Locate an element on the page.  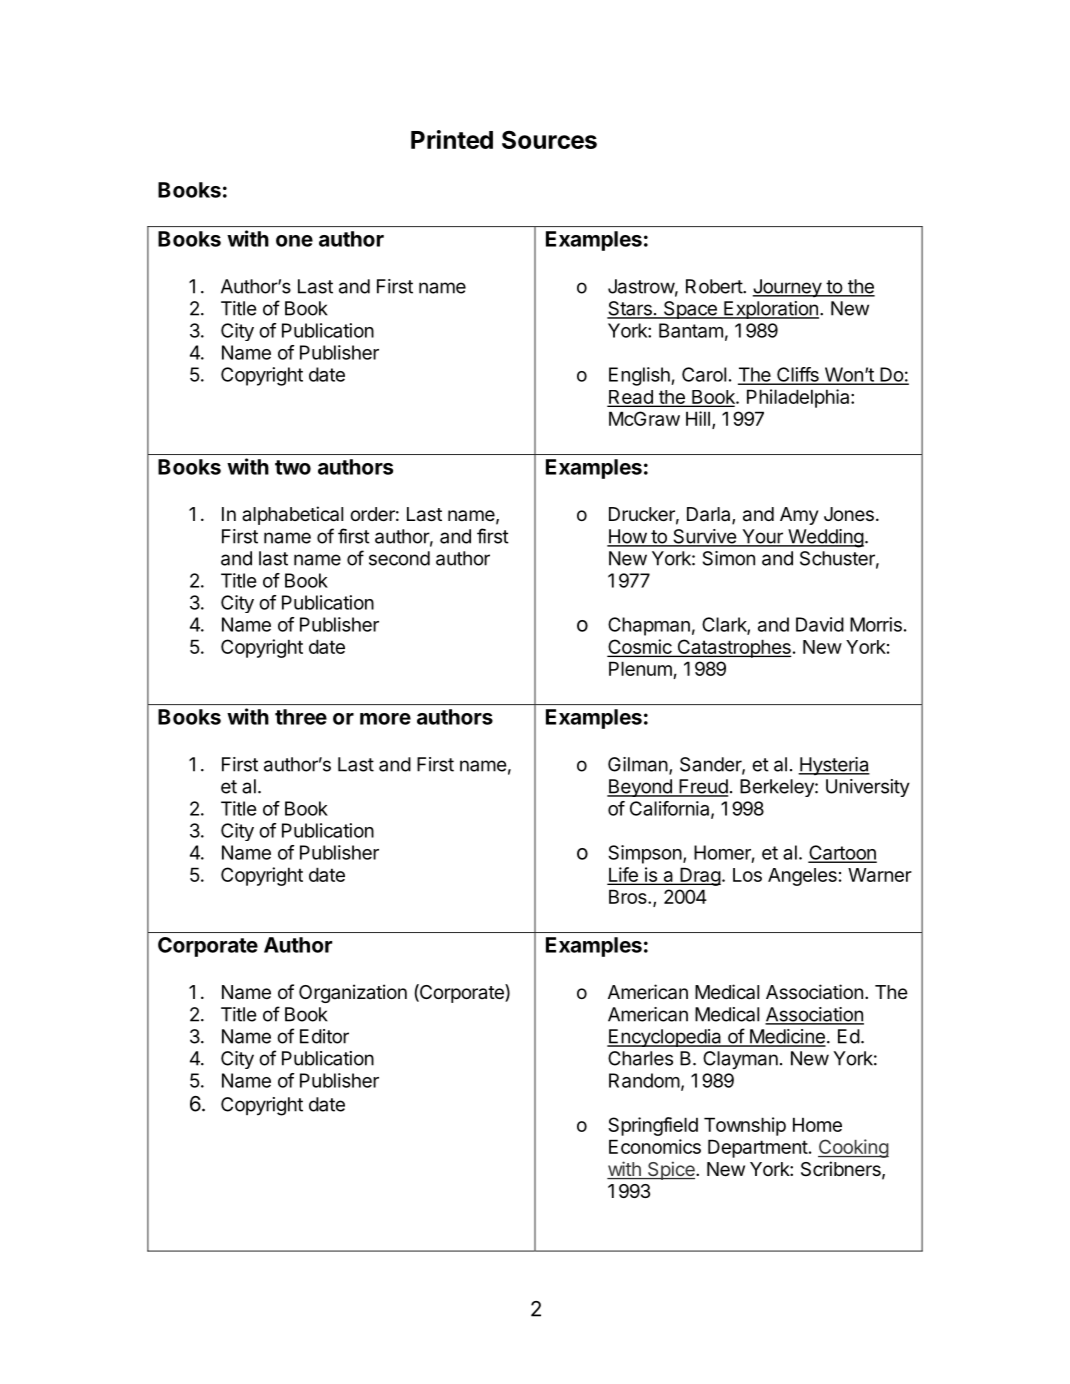
Editor is located at coordinates (324, 1036).
